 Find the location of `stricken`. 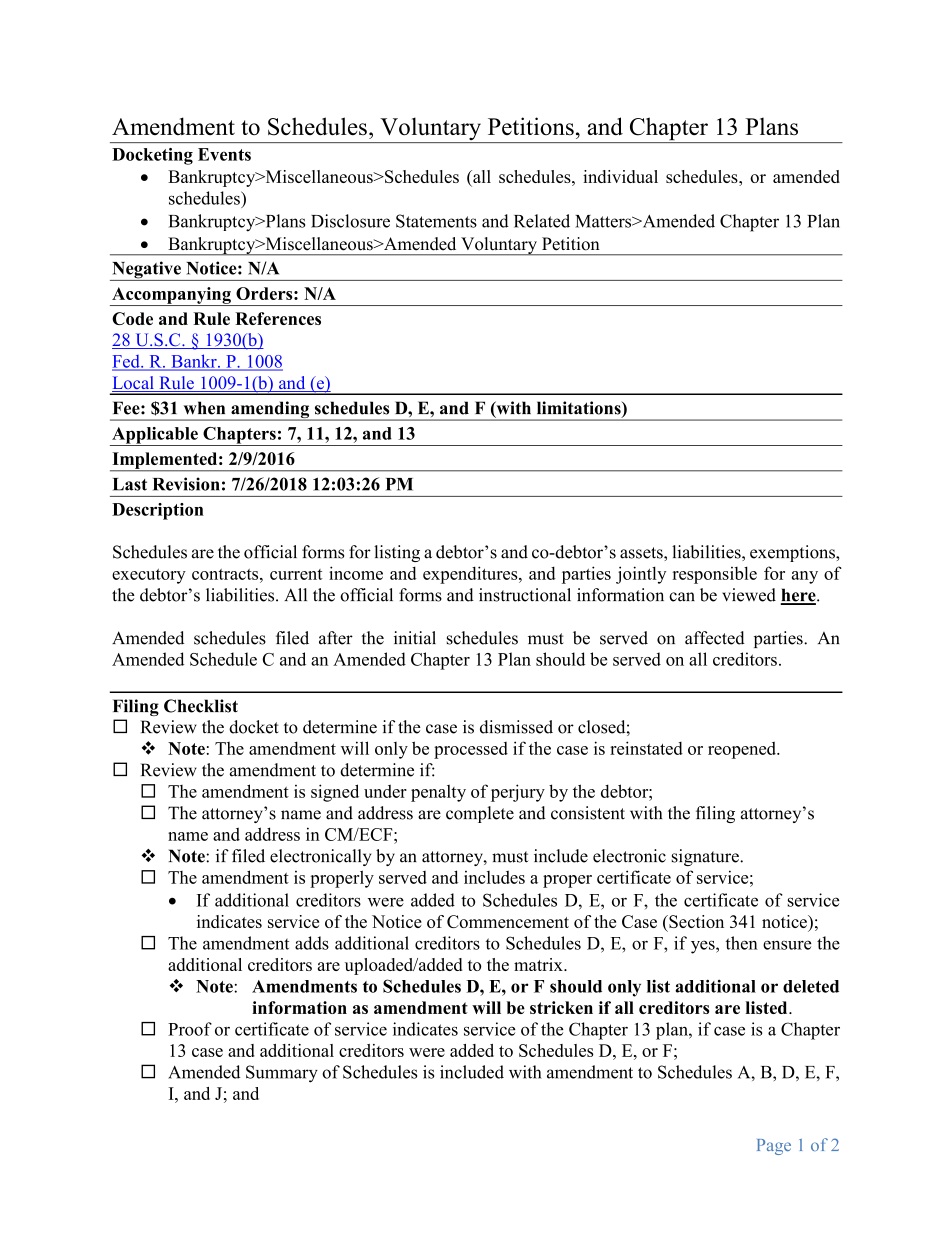

stricken is located at coordinates (561, 1007).
